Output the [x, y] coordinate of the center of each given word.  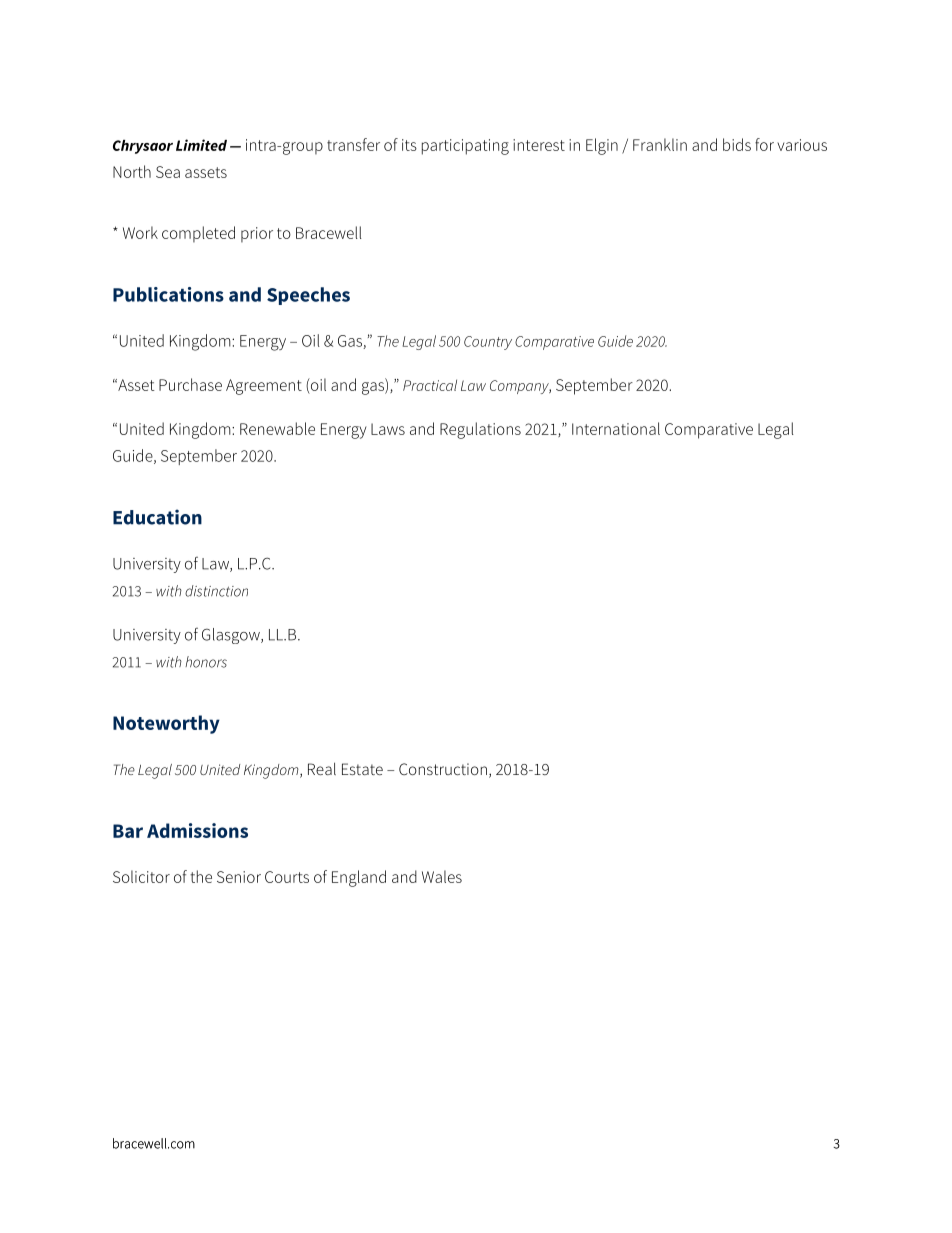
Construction [443, 769]
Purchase [190, 384]
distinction [216, 591]
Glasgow [232, 636]
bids [737, 144]
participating [465, 147]
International [616, 428]
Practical [430, 385]
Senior [239, 877]
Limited [201, 145]
